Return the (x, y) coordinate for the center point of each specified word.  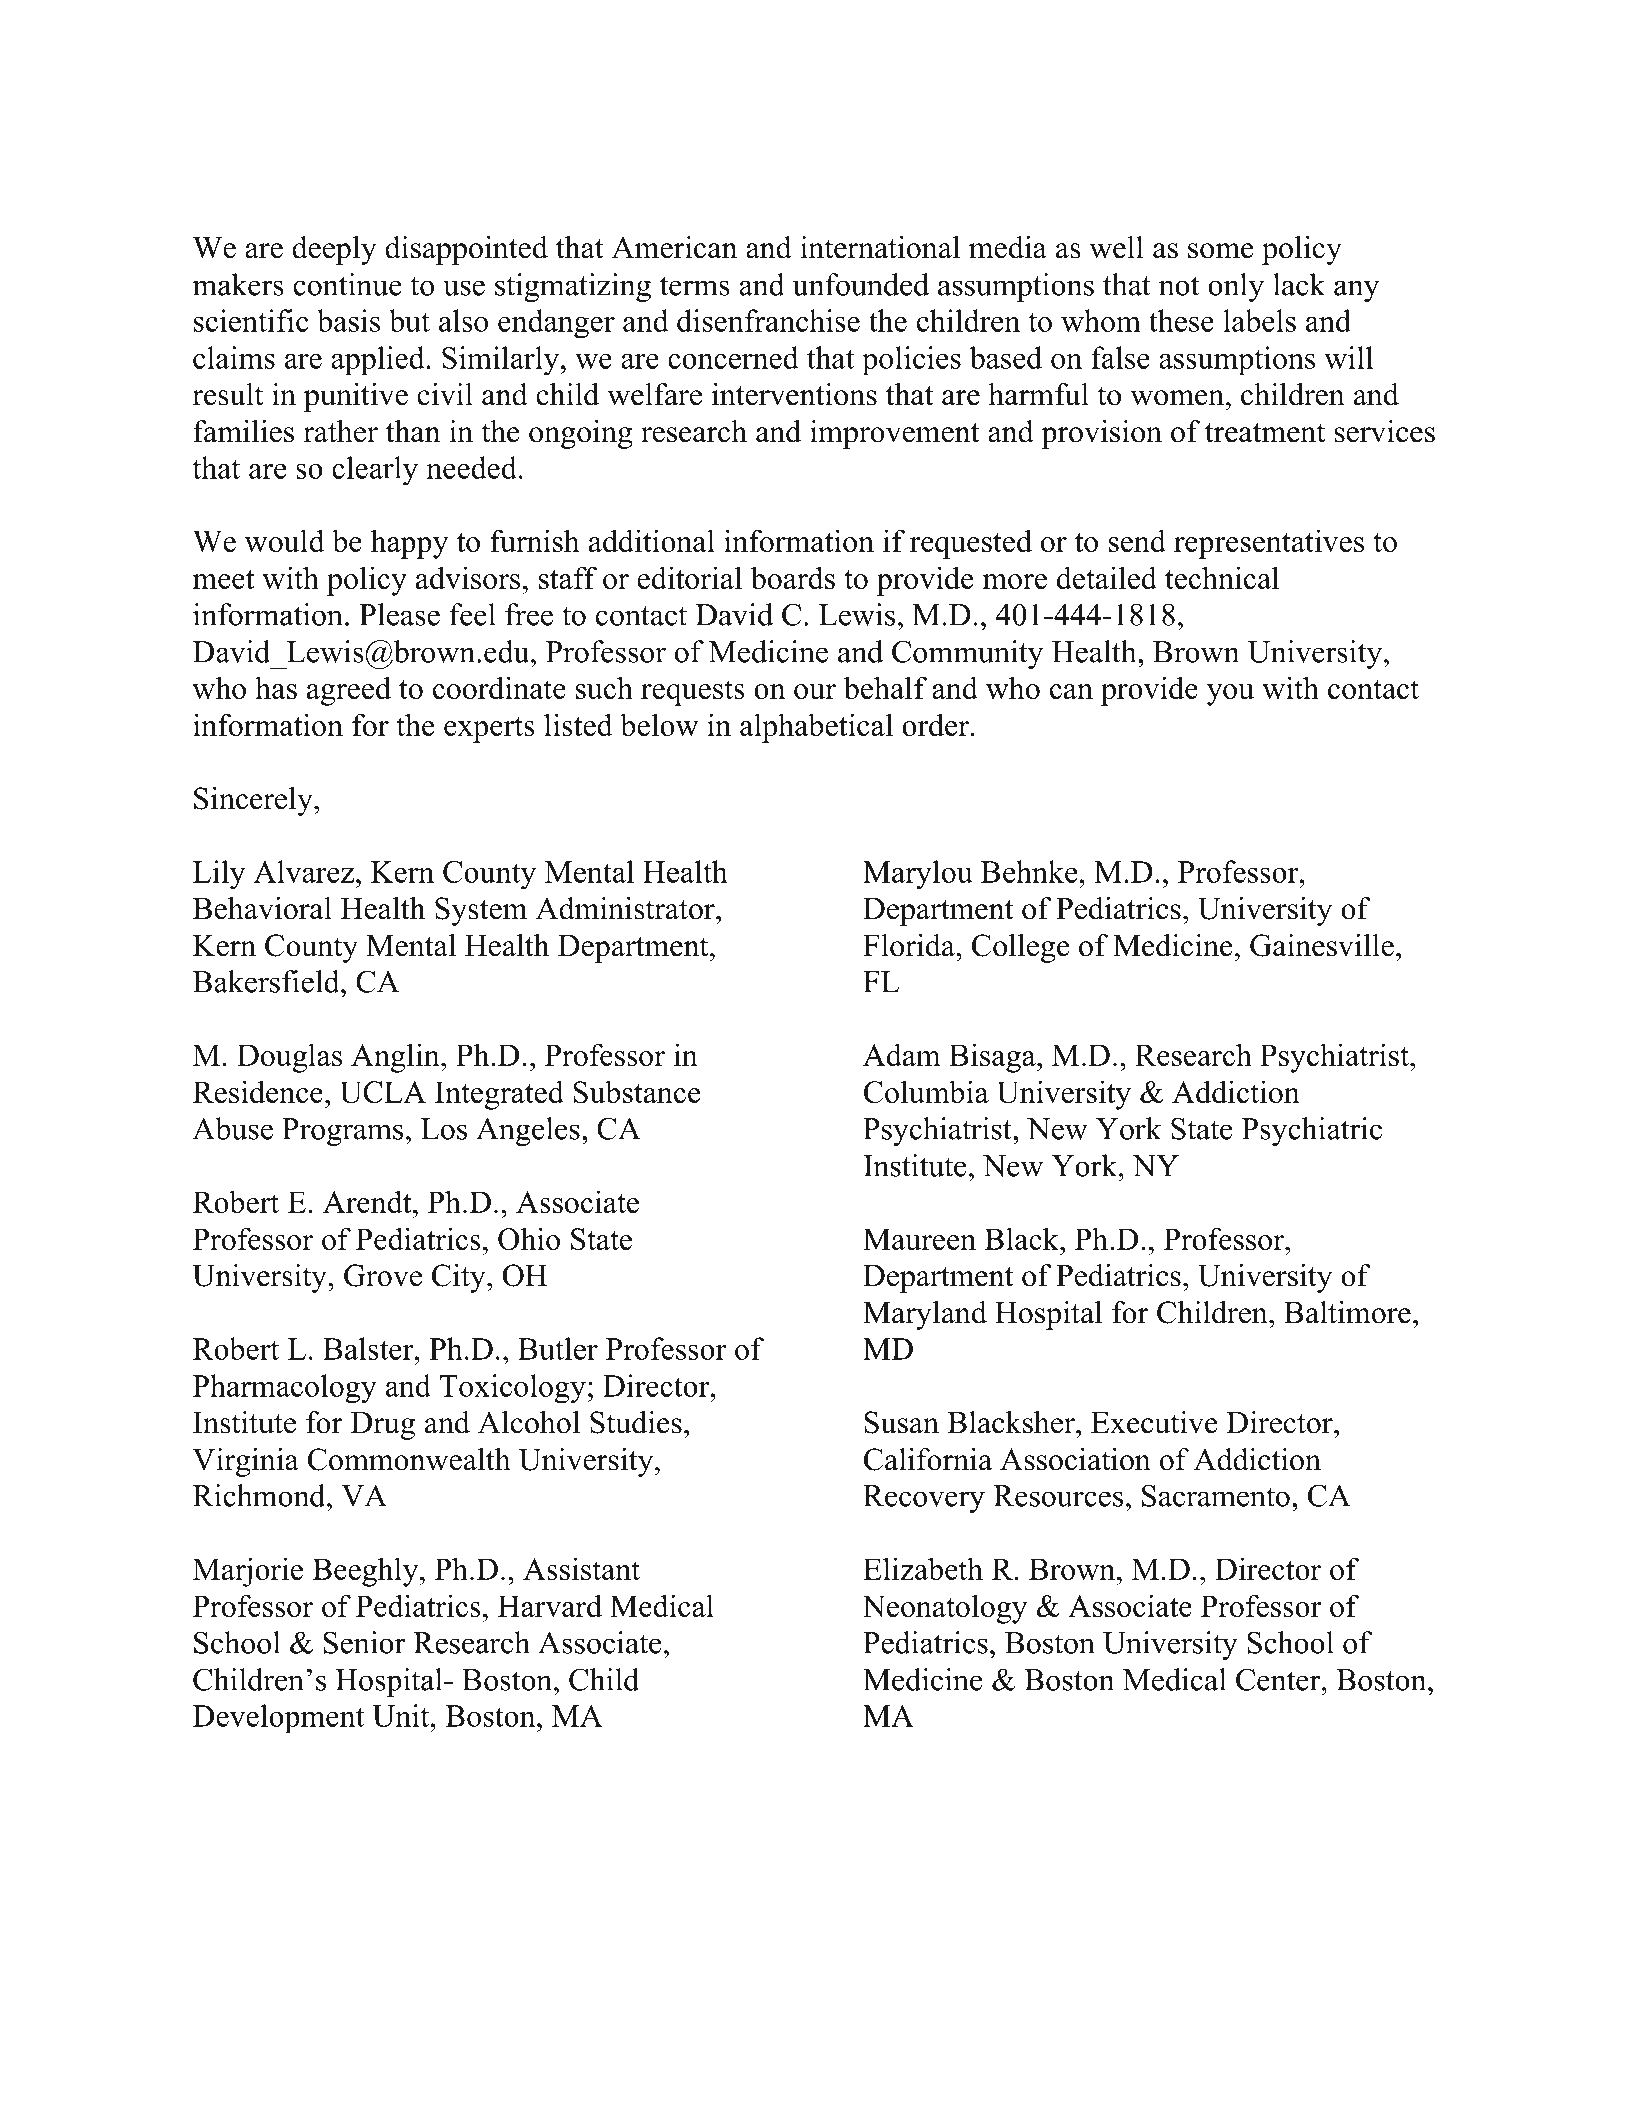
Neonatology (944, 1609)
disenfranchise (768, 320)
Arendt (368, 1201)
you (1230, 695)
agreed (349, 691)
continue (347, 284)
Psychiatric (1312, 1131)
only (1236, 287)
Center (1279, 1679)
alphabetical (816, 728)
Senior (364, 1642)
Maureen (919, 1239)
